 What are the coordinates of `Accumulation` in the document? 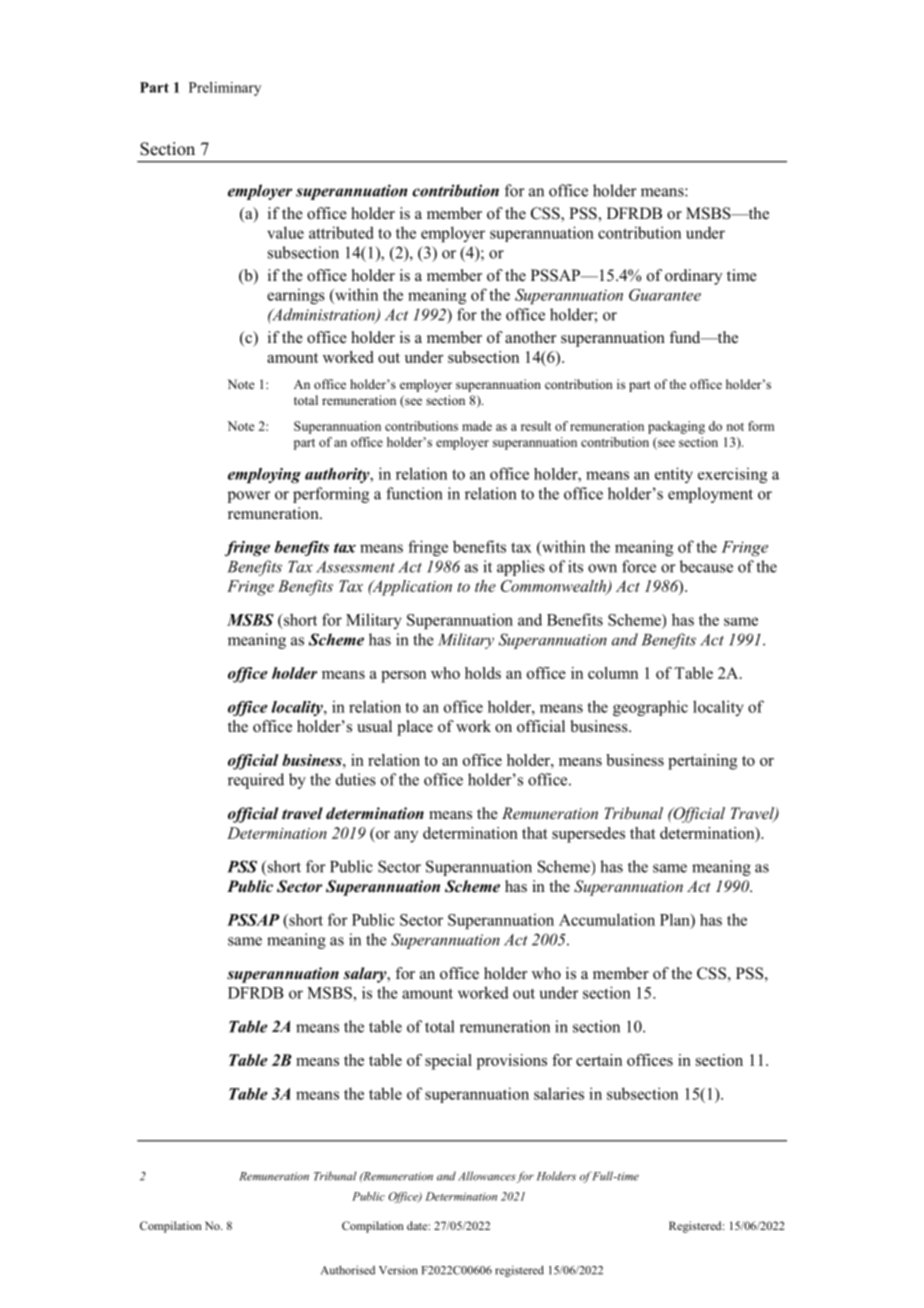 It's located at (607, 919).
